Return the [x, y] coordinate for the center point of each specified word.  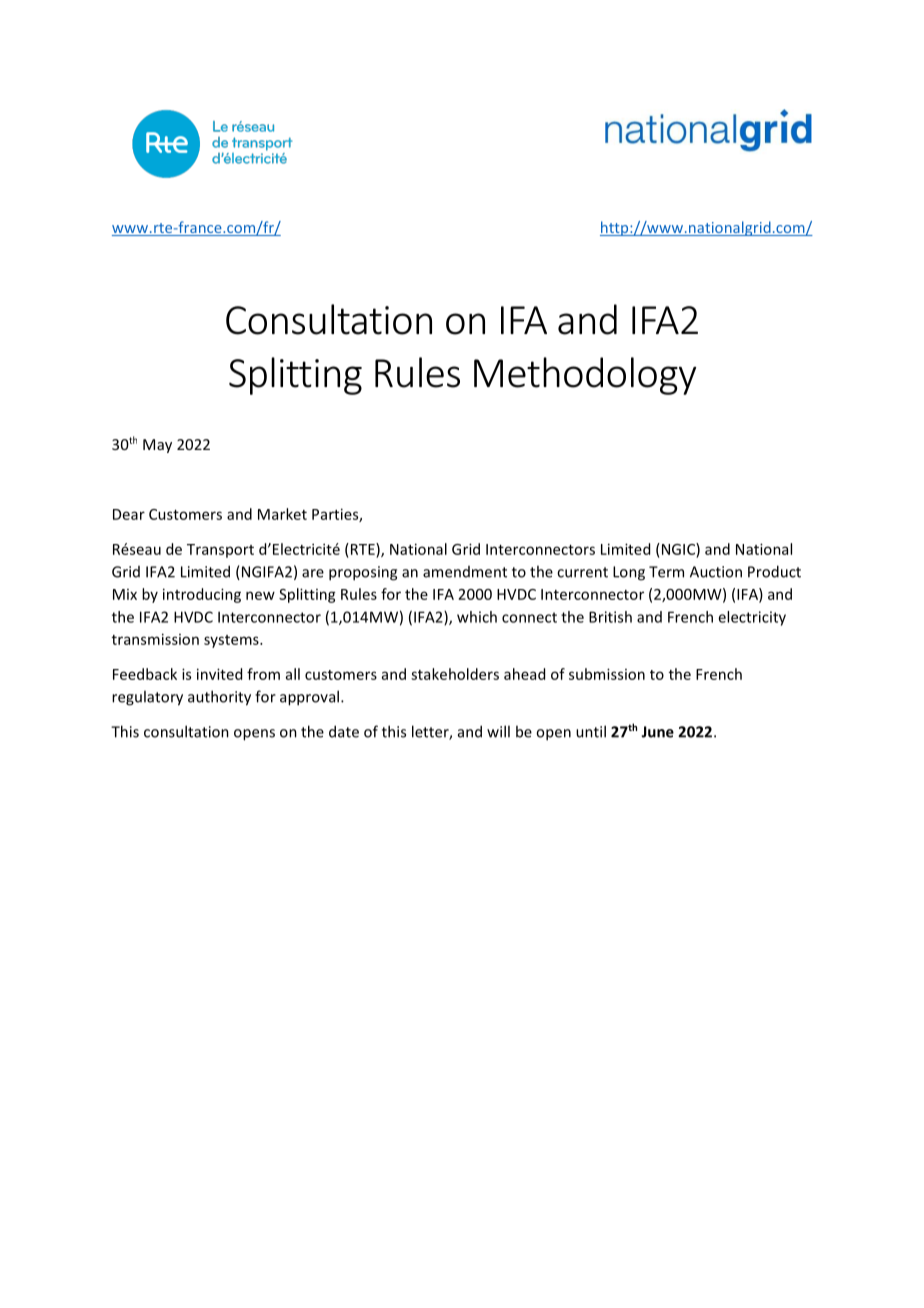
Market [282, 514]
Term [666, 572]
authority [219, 698]
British [610, 617]
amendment [465, 572]
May [157, 446]
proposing [363, 573]
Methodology [585, 376]
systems [232, 641]
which [477, 617]
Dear [129, 514]
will [498, 731]
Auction [716, 572]
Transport [220, 551]
